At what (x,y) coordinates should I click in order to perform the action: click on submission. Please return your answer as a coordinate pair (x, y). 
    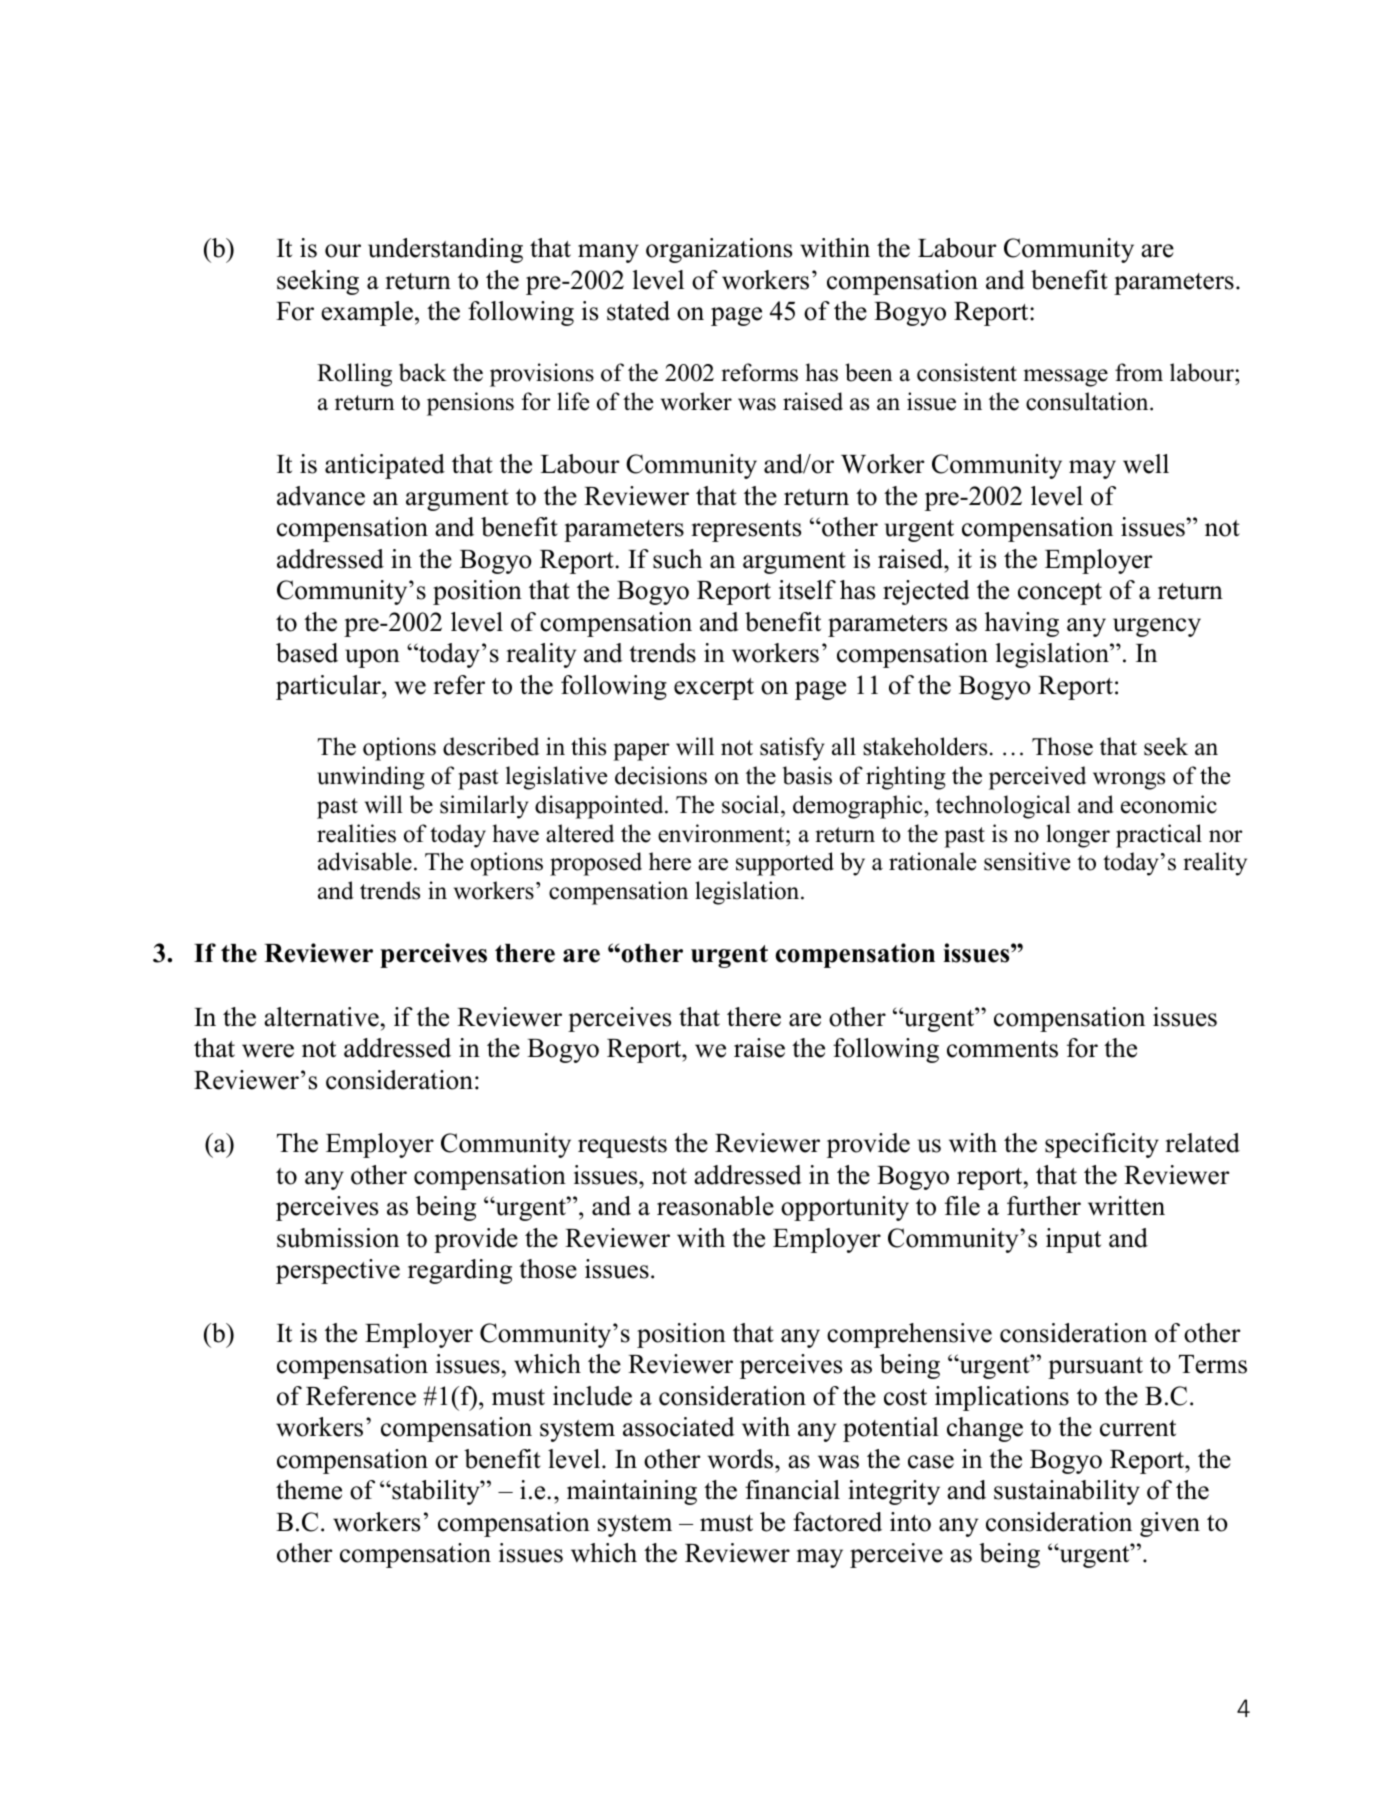
    Looking at the image, I should click on (338, 1238).
